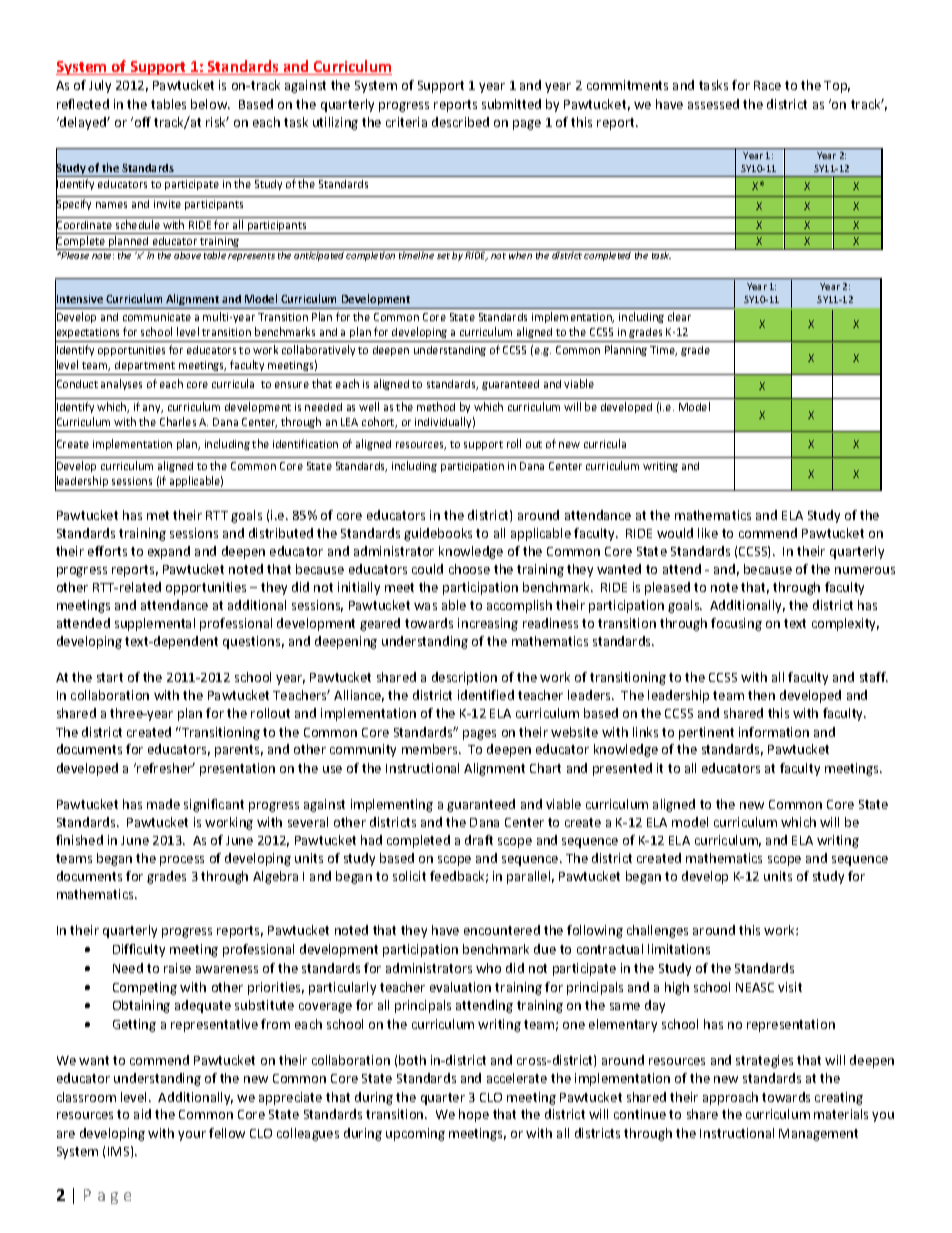 The image size is (952, 1233). Describe the element at coordinates (460, 122) in the page. I see `described` at that location.
